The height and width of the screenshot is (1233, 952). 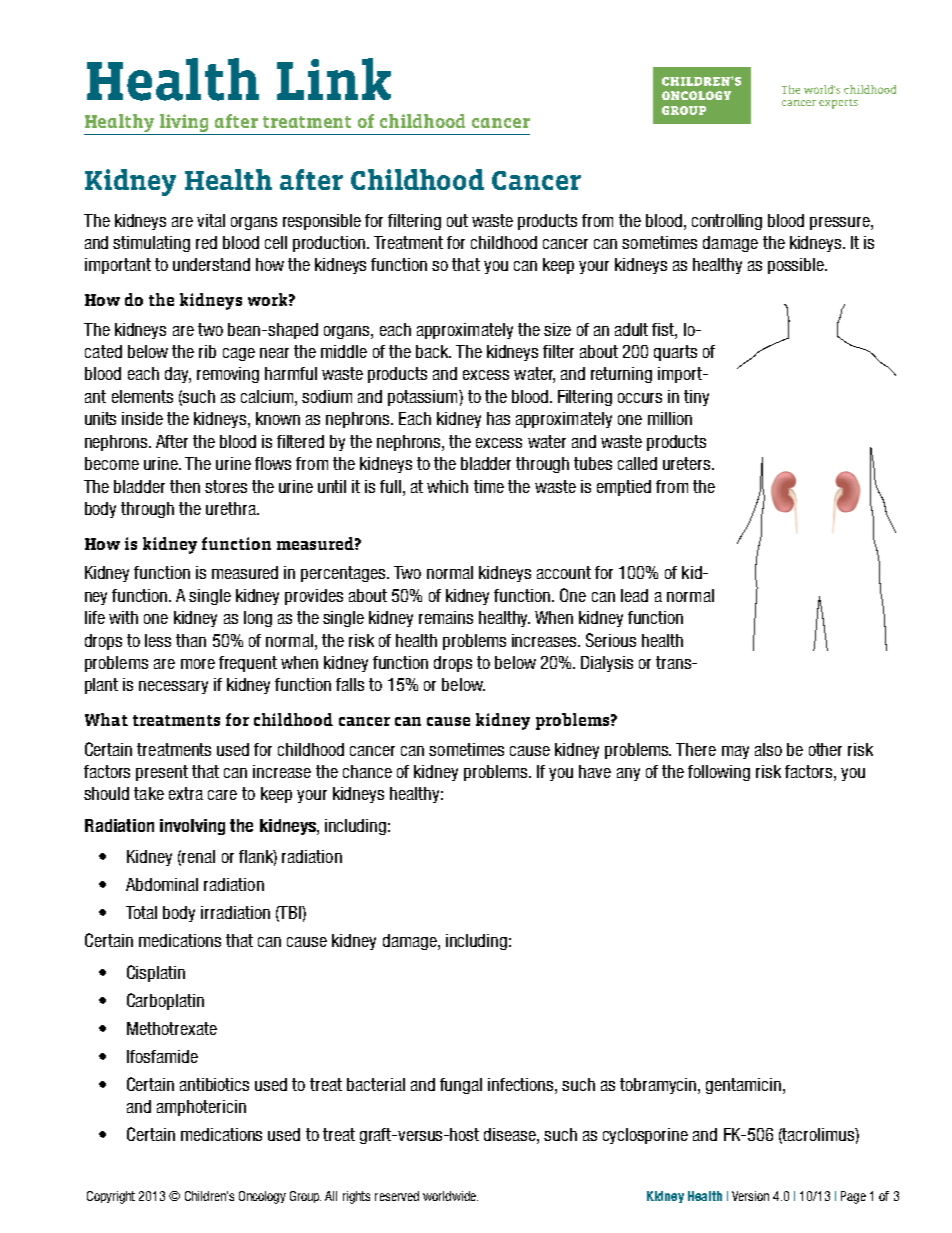 What do you see at coordinates (334, 79) in the screenshot?
I see `Link` at bounding box center [334, 79].
